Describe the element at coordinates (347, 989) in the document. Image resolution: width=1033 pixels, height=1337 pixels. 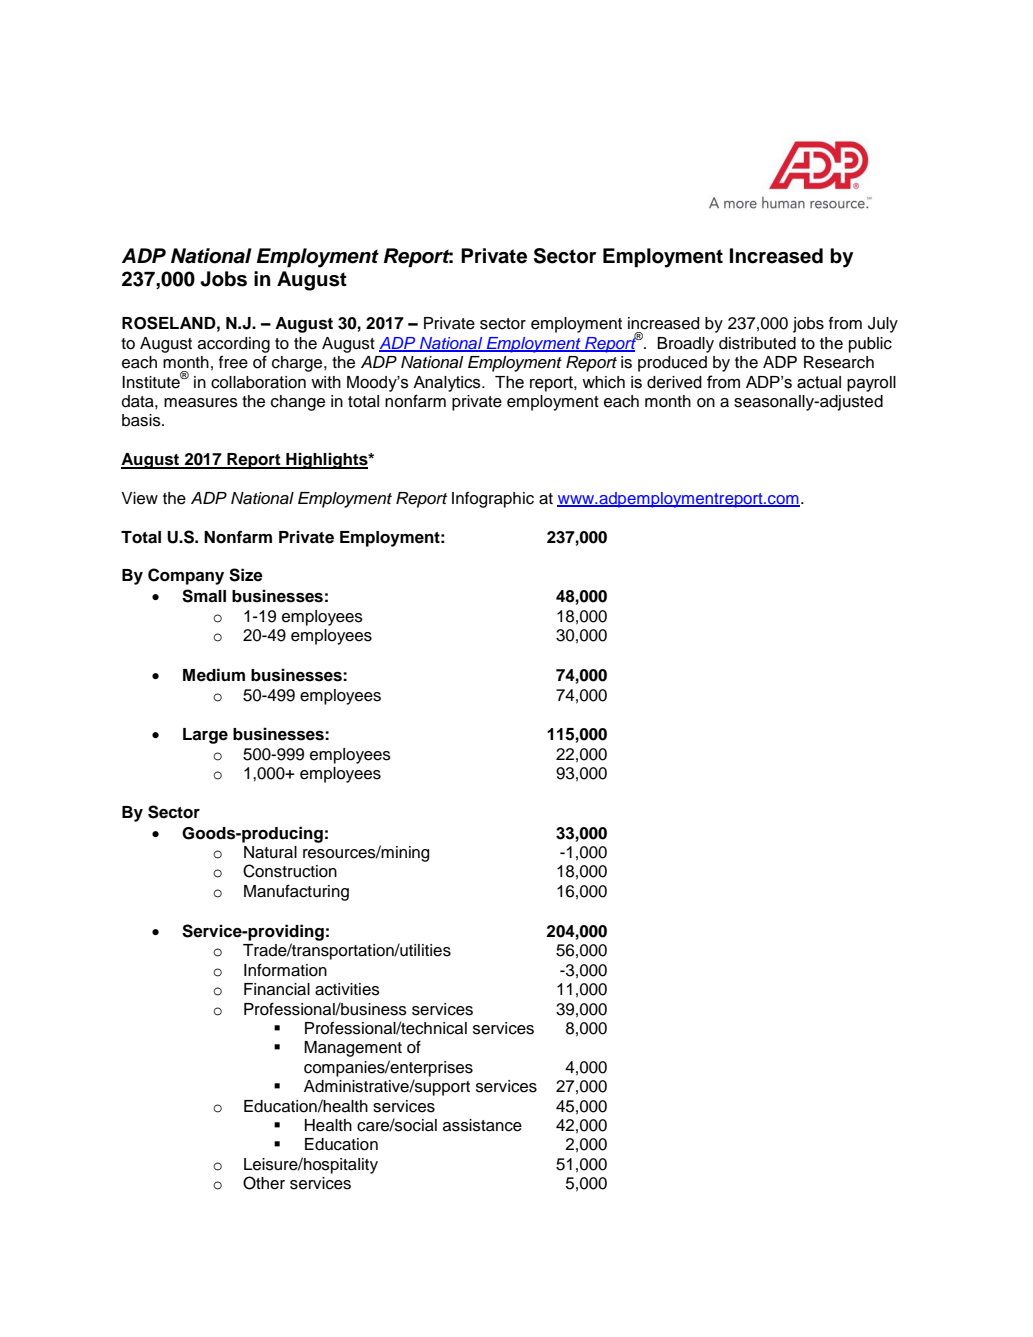
I see `activities` at that location.
